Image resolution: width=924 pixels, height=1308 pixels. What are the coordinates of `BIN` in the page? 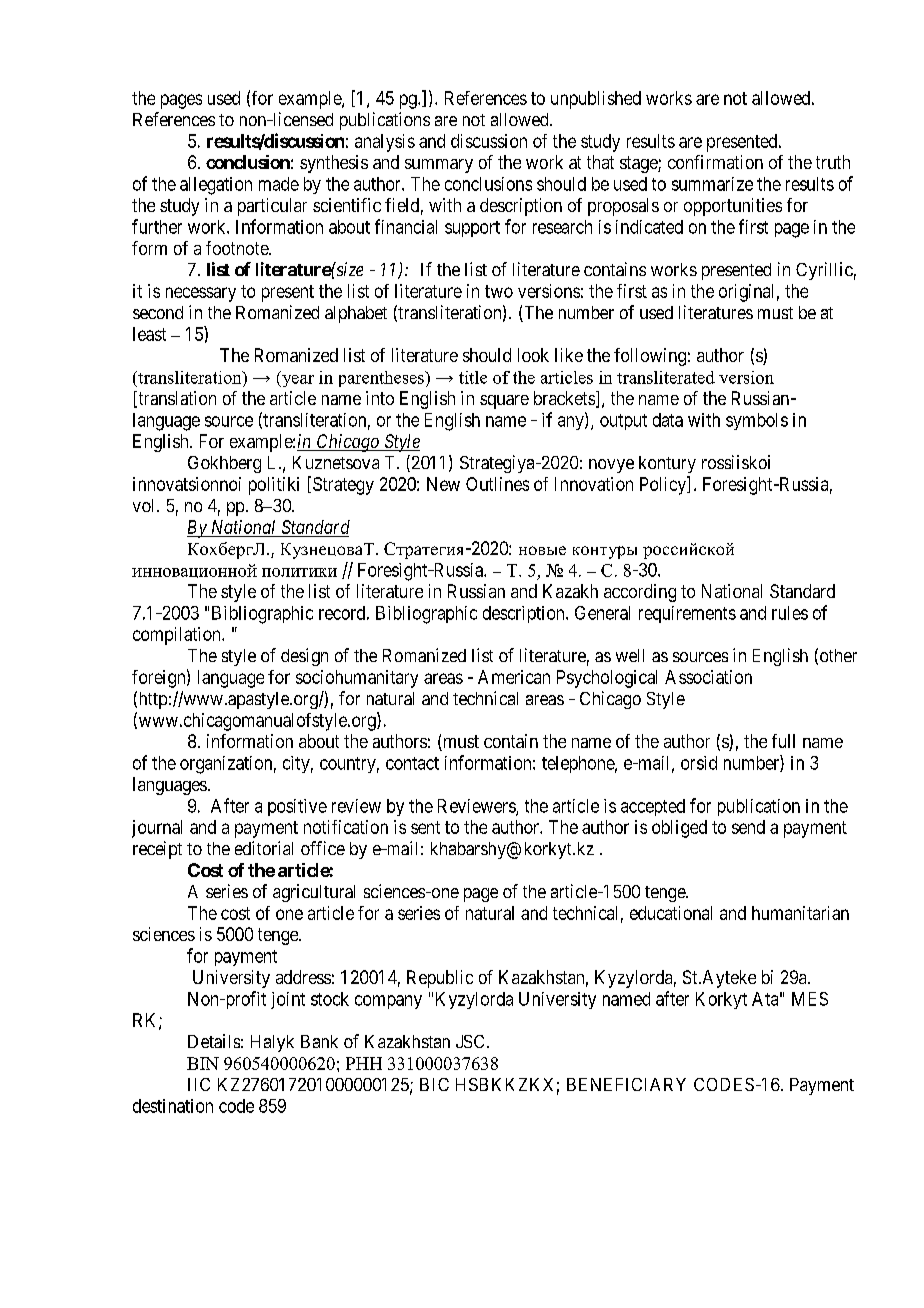 It's located at (203, 1063).
